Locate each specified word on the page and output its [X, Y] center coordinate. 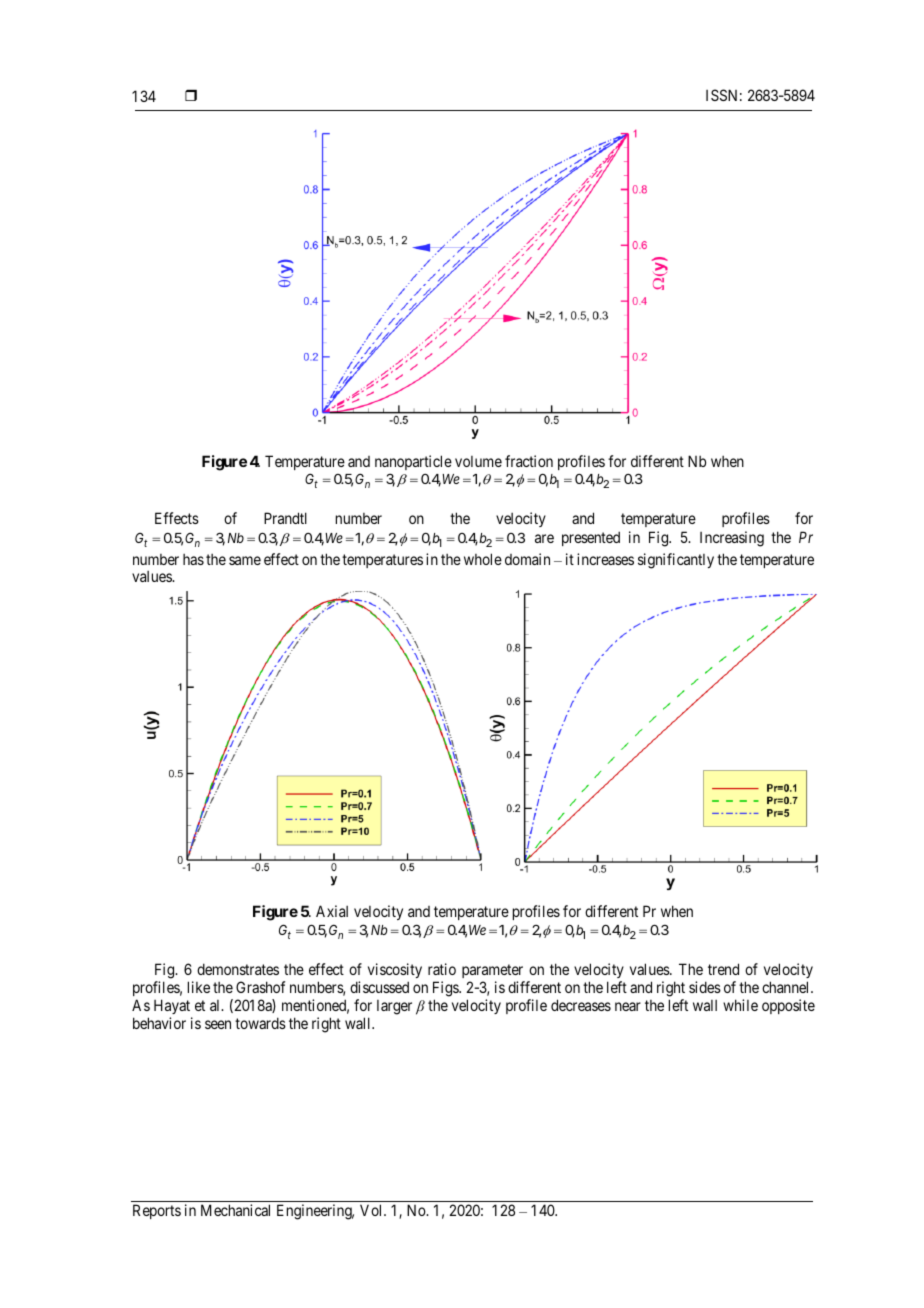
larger [394, 1007]
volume [478, 461]
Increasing [732, 539]
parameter [493, 973]
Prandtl [285, 518]
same [245, 560]
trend [723, 969]
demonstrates [238, 969]
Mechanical [235, 1210]
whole [483, 559]
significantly [676, 561]
